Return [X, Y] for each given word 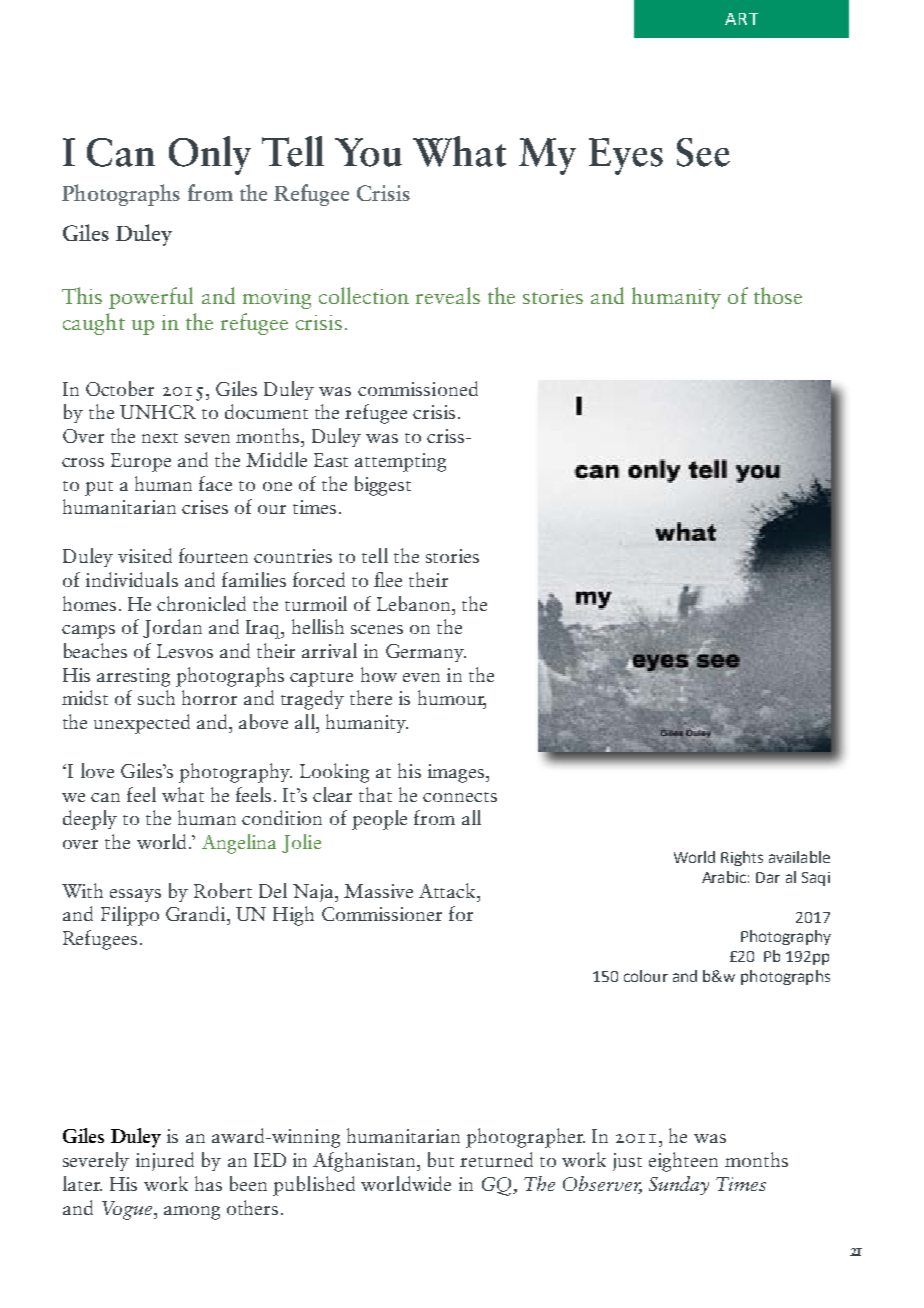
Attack [448, 890]
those [778, 295]
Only [210, 155]
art [741, 19]
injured [165, 1161]
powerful [151, 298]
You [368, 152]
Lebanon [415, 603]
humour [452, 699]
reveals [448, 295]
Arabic [724, 877]
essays [135, 895]
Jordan [172, 628]
